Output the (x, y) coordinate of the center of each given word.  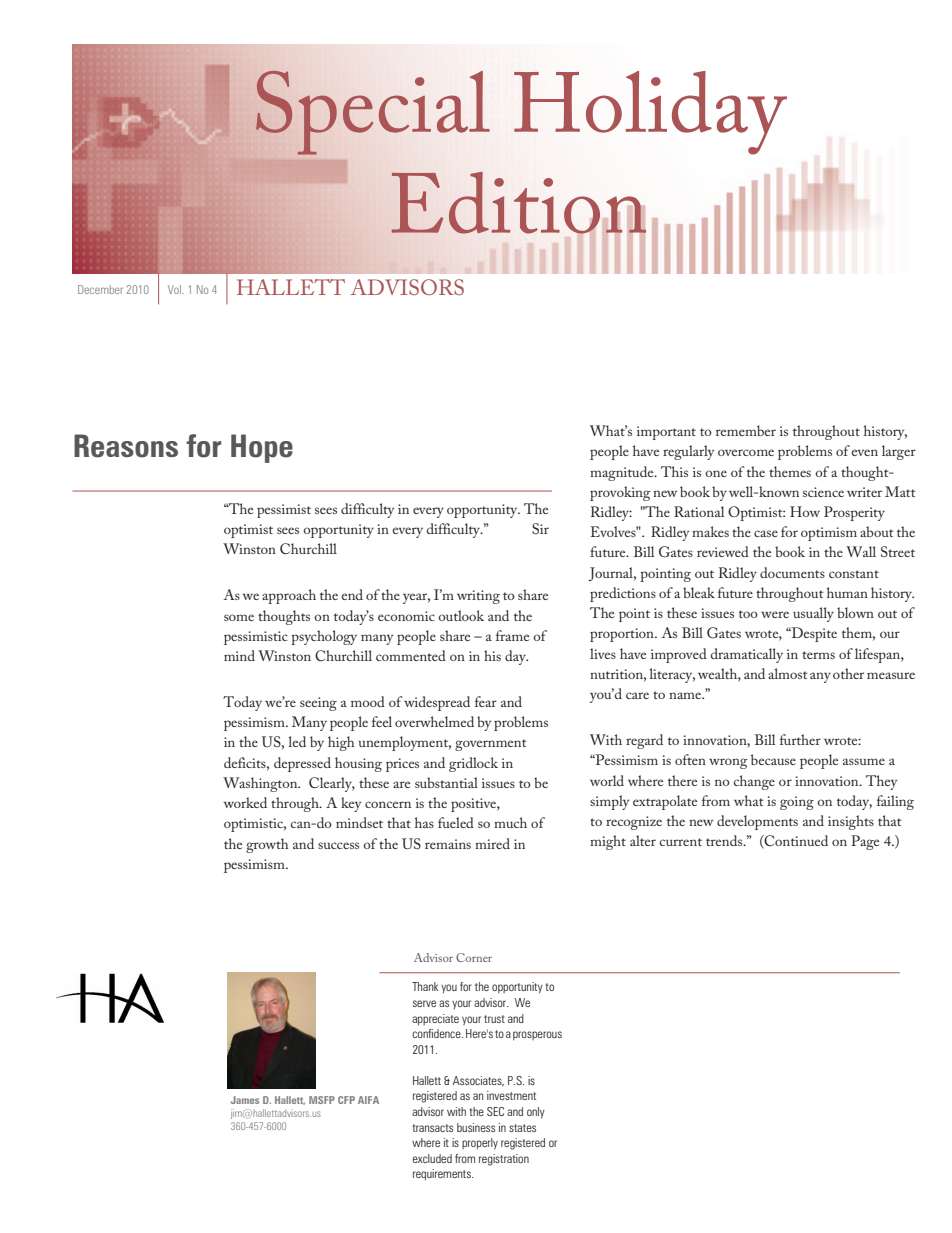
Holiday (650, 113)
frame (512, 635)
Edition (518, 203)
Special (373, 113)
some (239, 617)
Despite (813, 634)
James (245, 1100)
